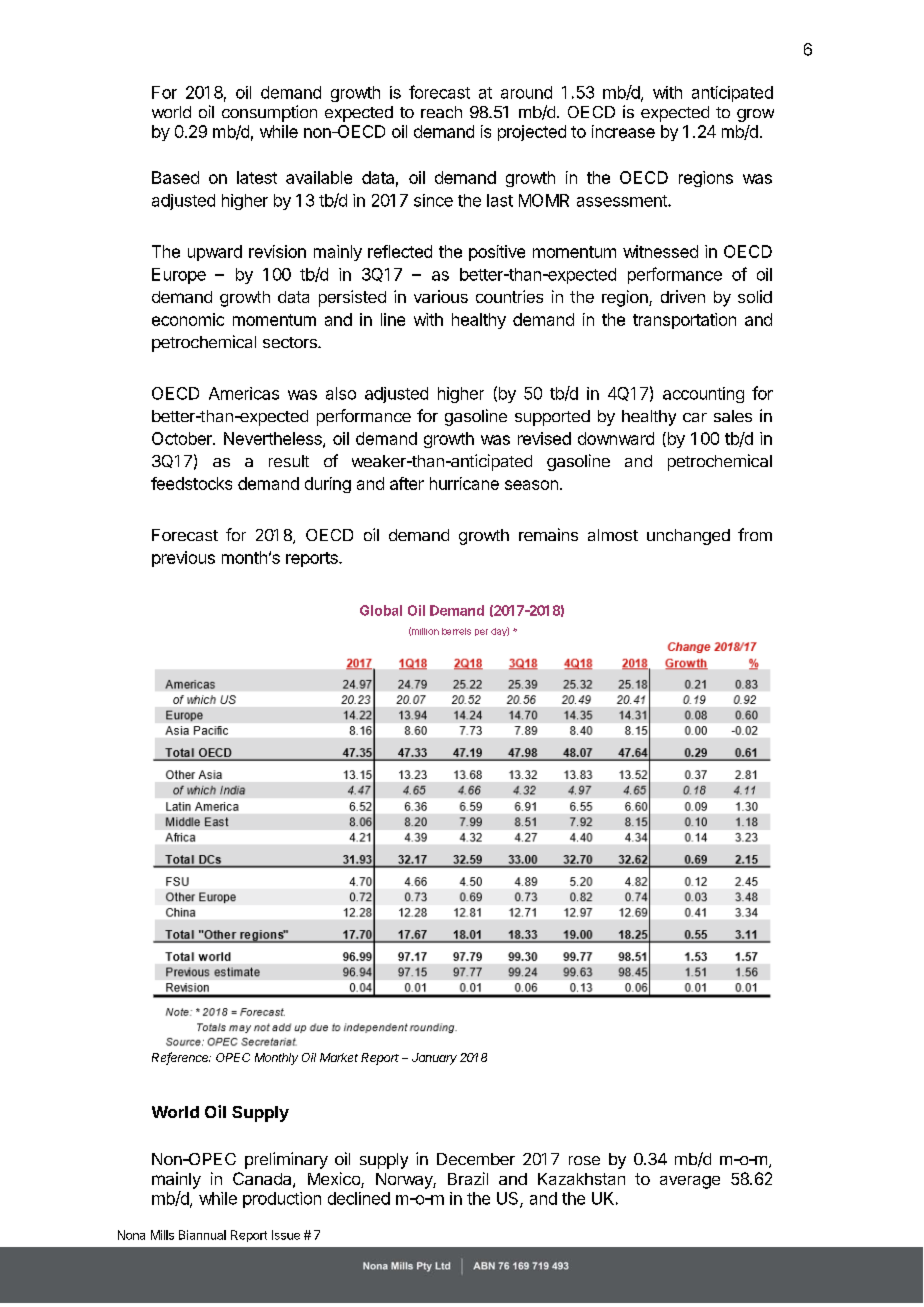 Image resolution: width=924 pixels, height=1307 pixels. Describe the element at coordinates (623, 131) in the page. I see `increase` at that location.
